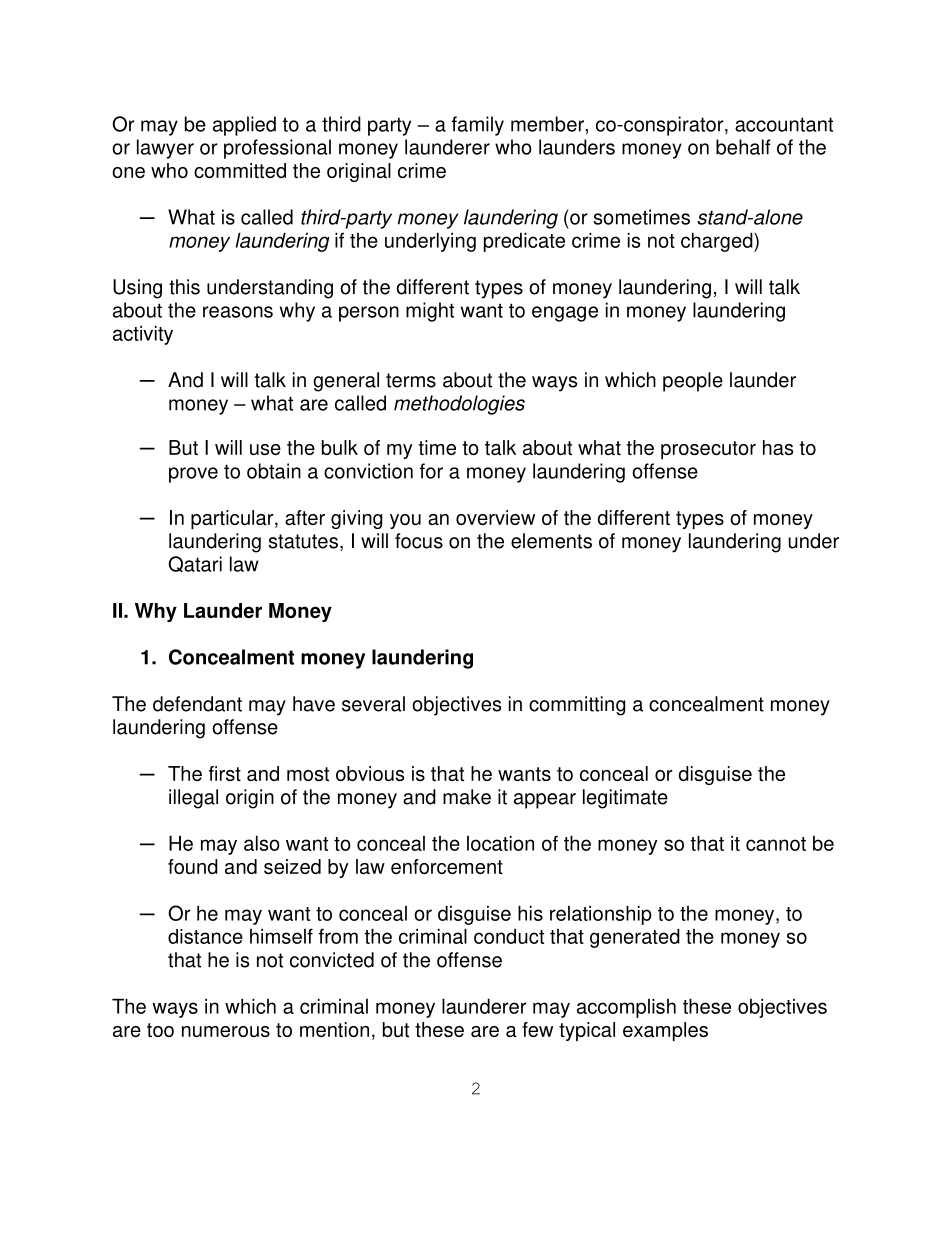 Image resolution: width=952 pixels, height=1233 pixels. What do you see at coordinates (577, 706) in the screenshot?
I see `committing` at bounding box center [577, 706].
